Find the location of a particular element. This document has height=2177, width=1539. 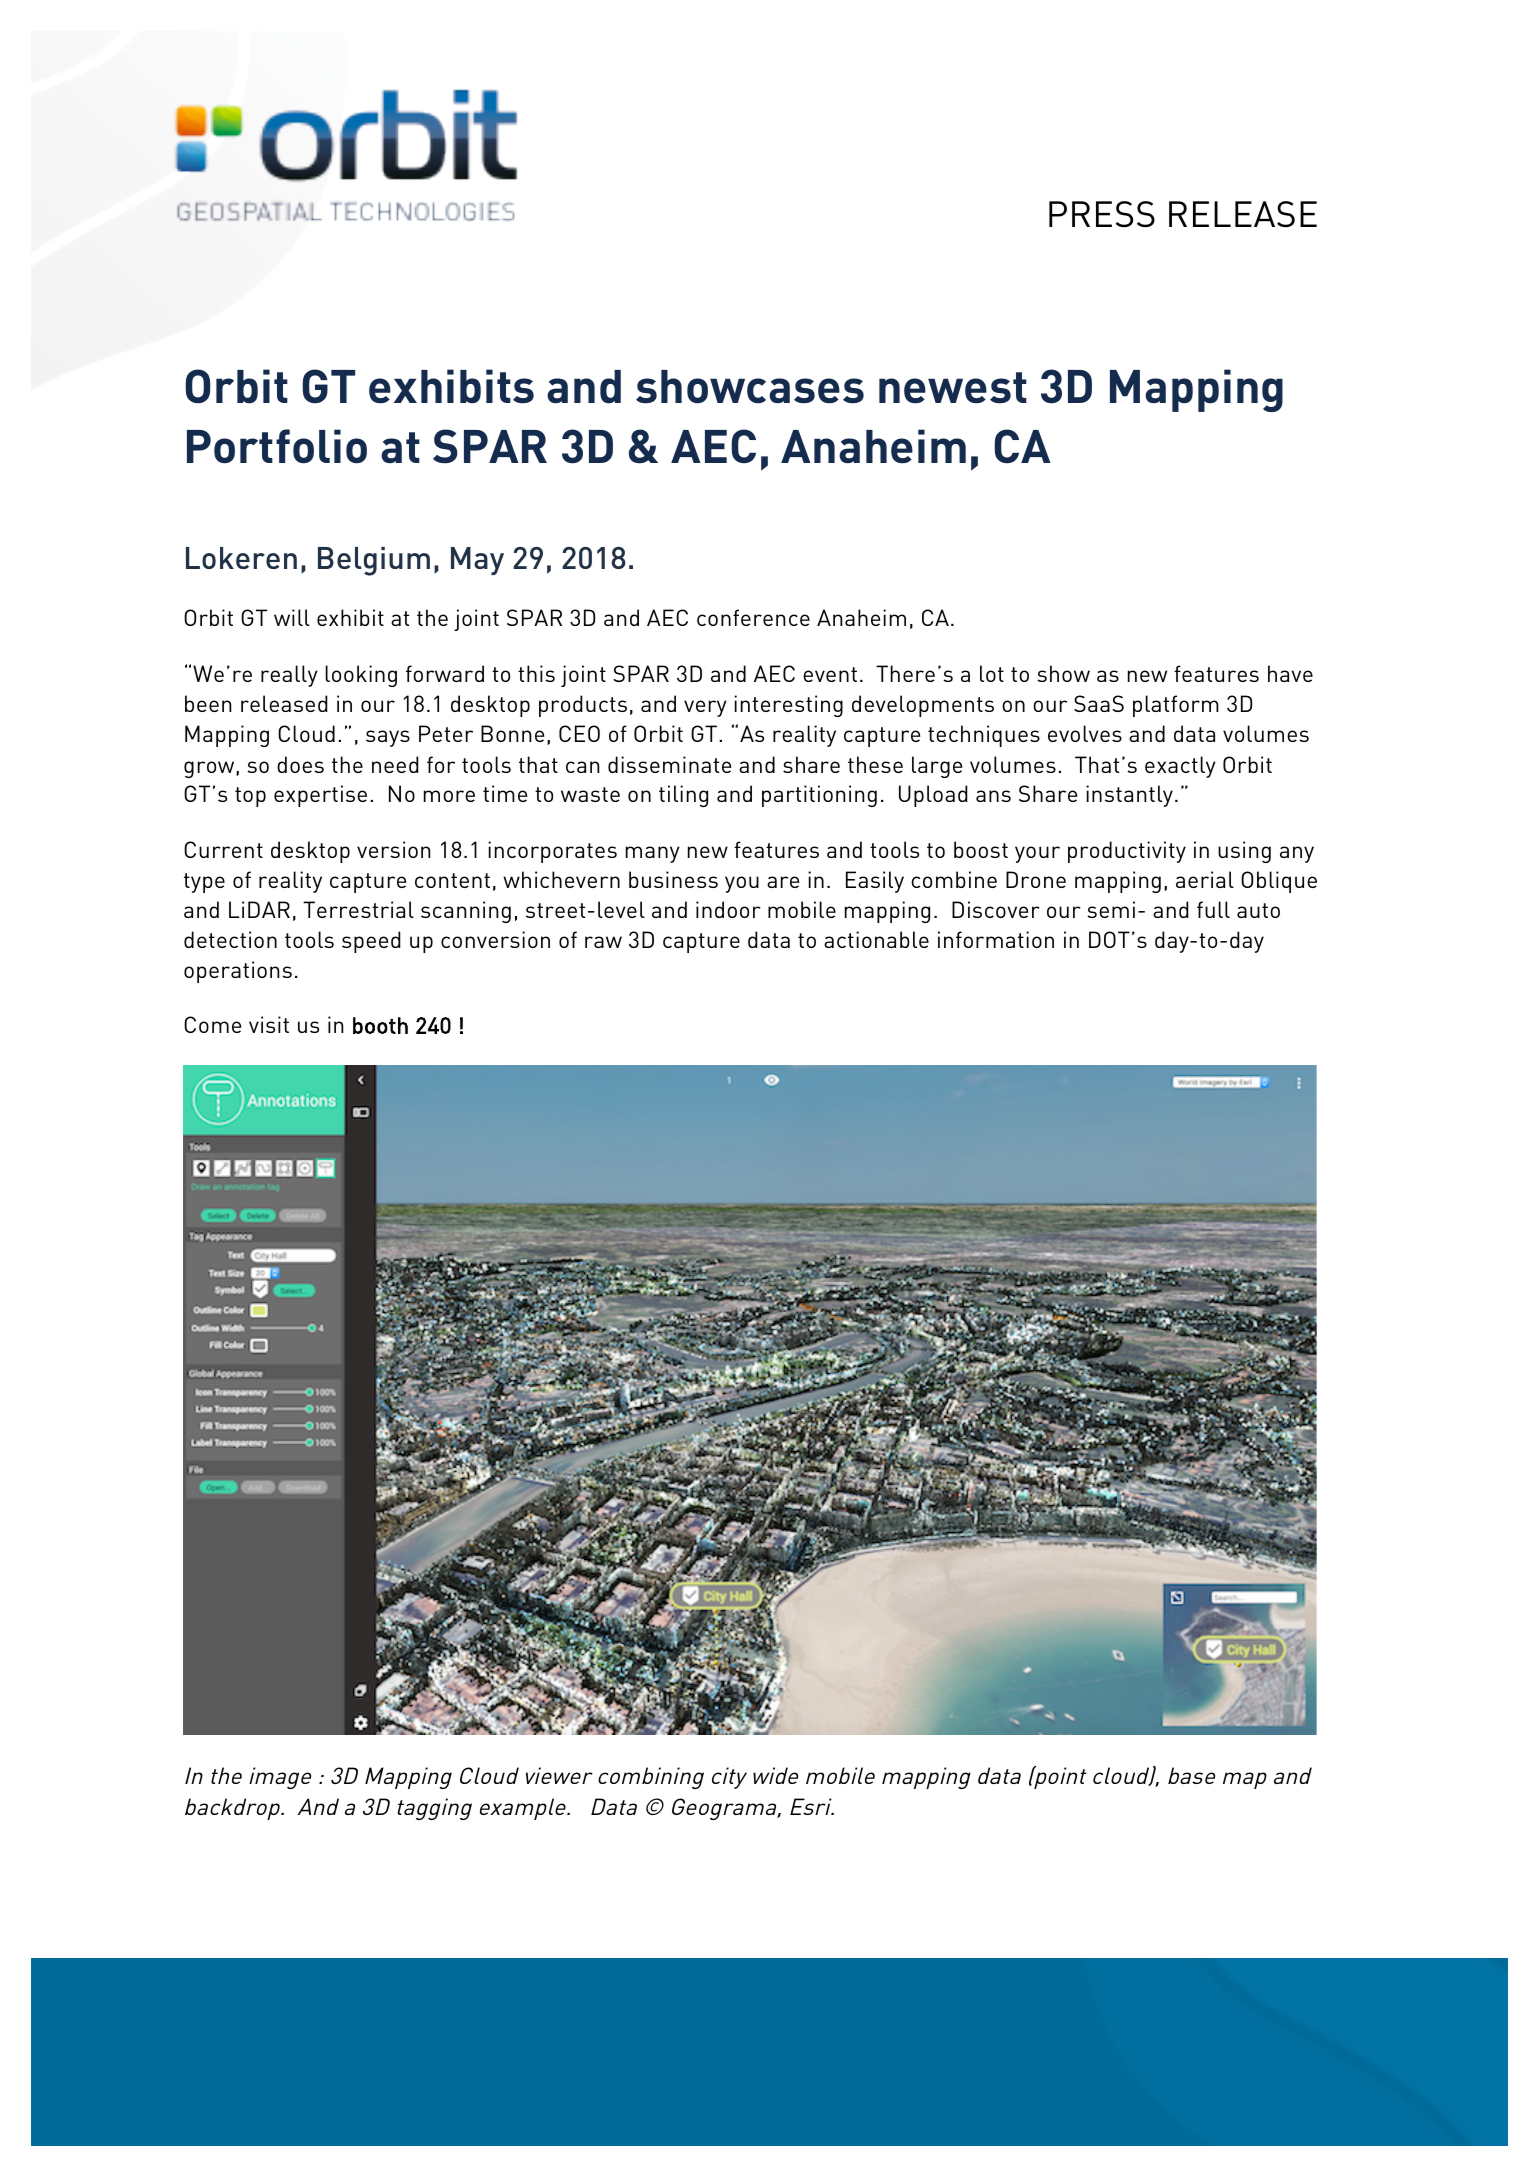

conference is located at coordinates (753, 617).
